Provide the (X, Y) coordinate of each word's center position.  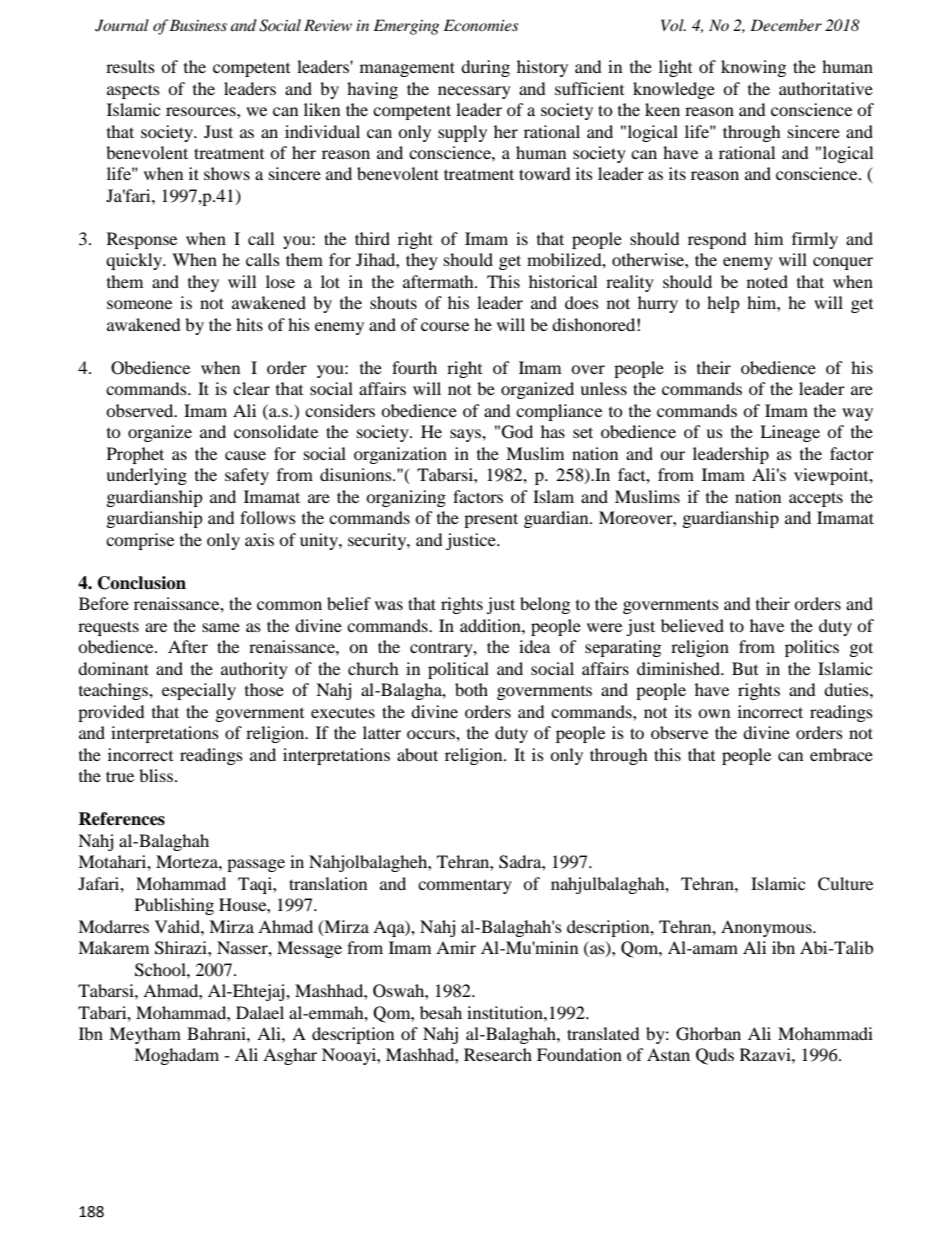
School (161, 970)
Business (198, 25)
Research (498, 1054)
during (485, 68)
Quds (715, 1056)
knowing (753, 68)
